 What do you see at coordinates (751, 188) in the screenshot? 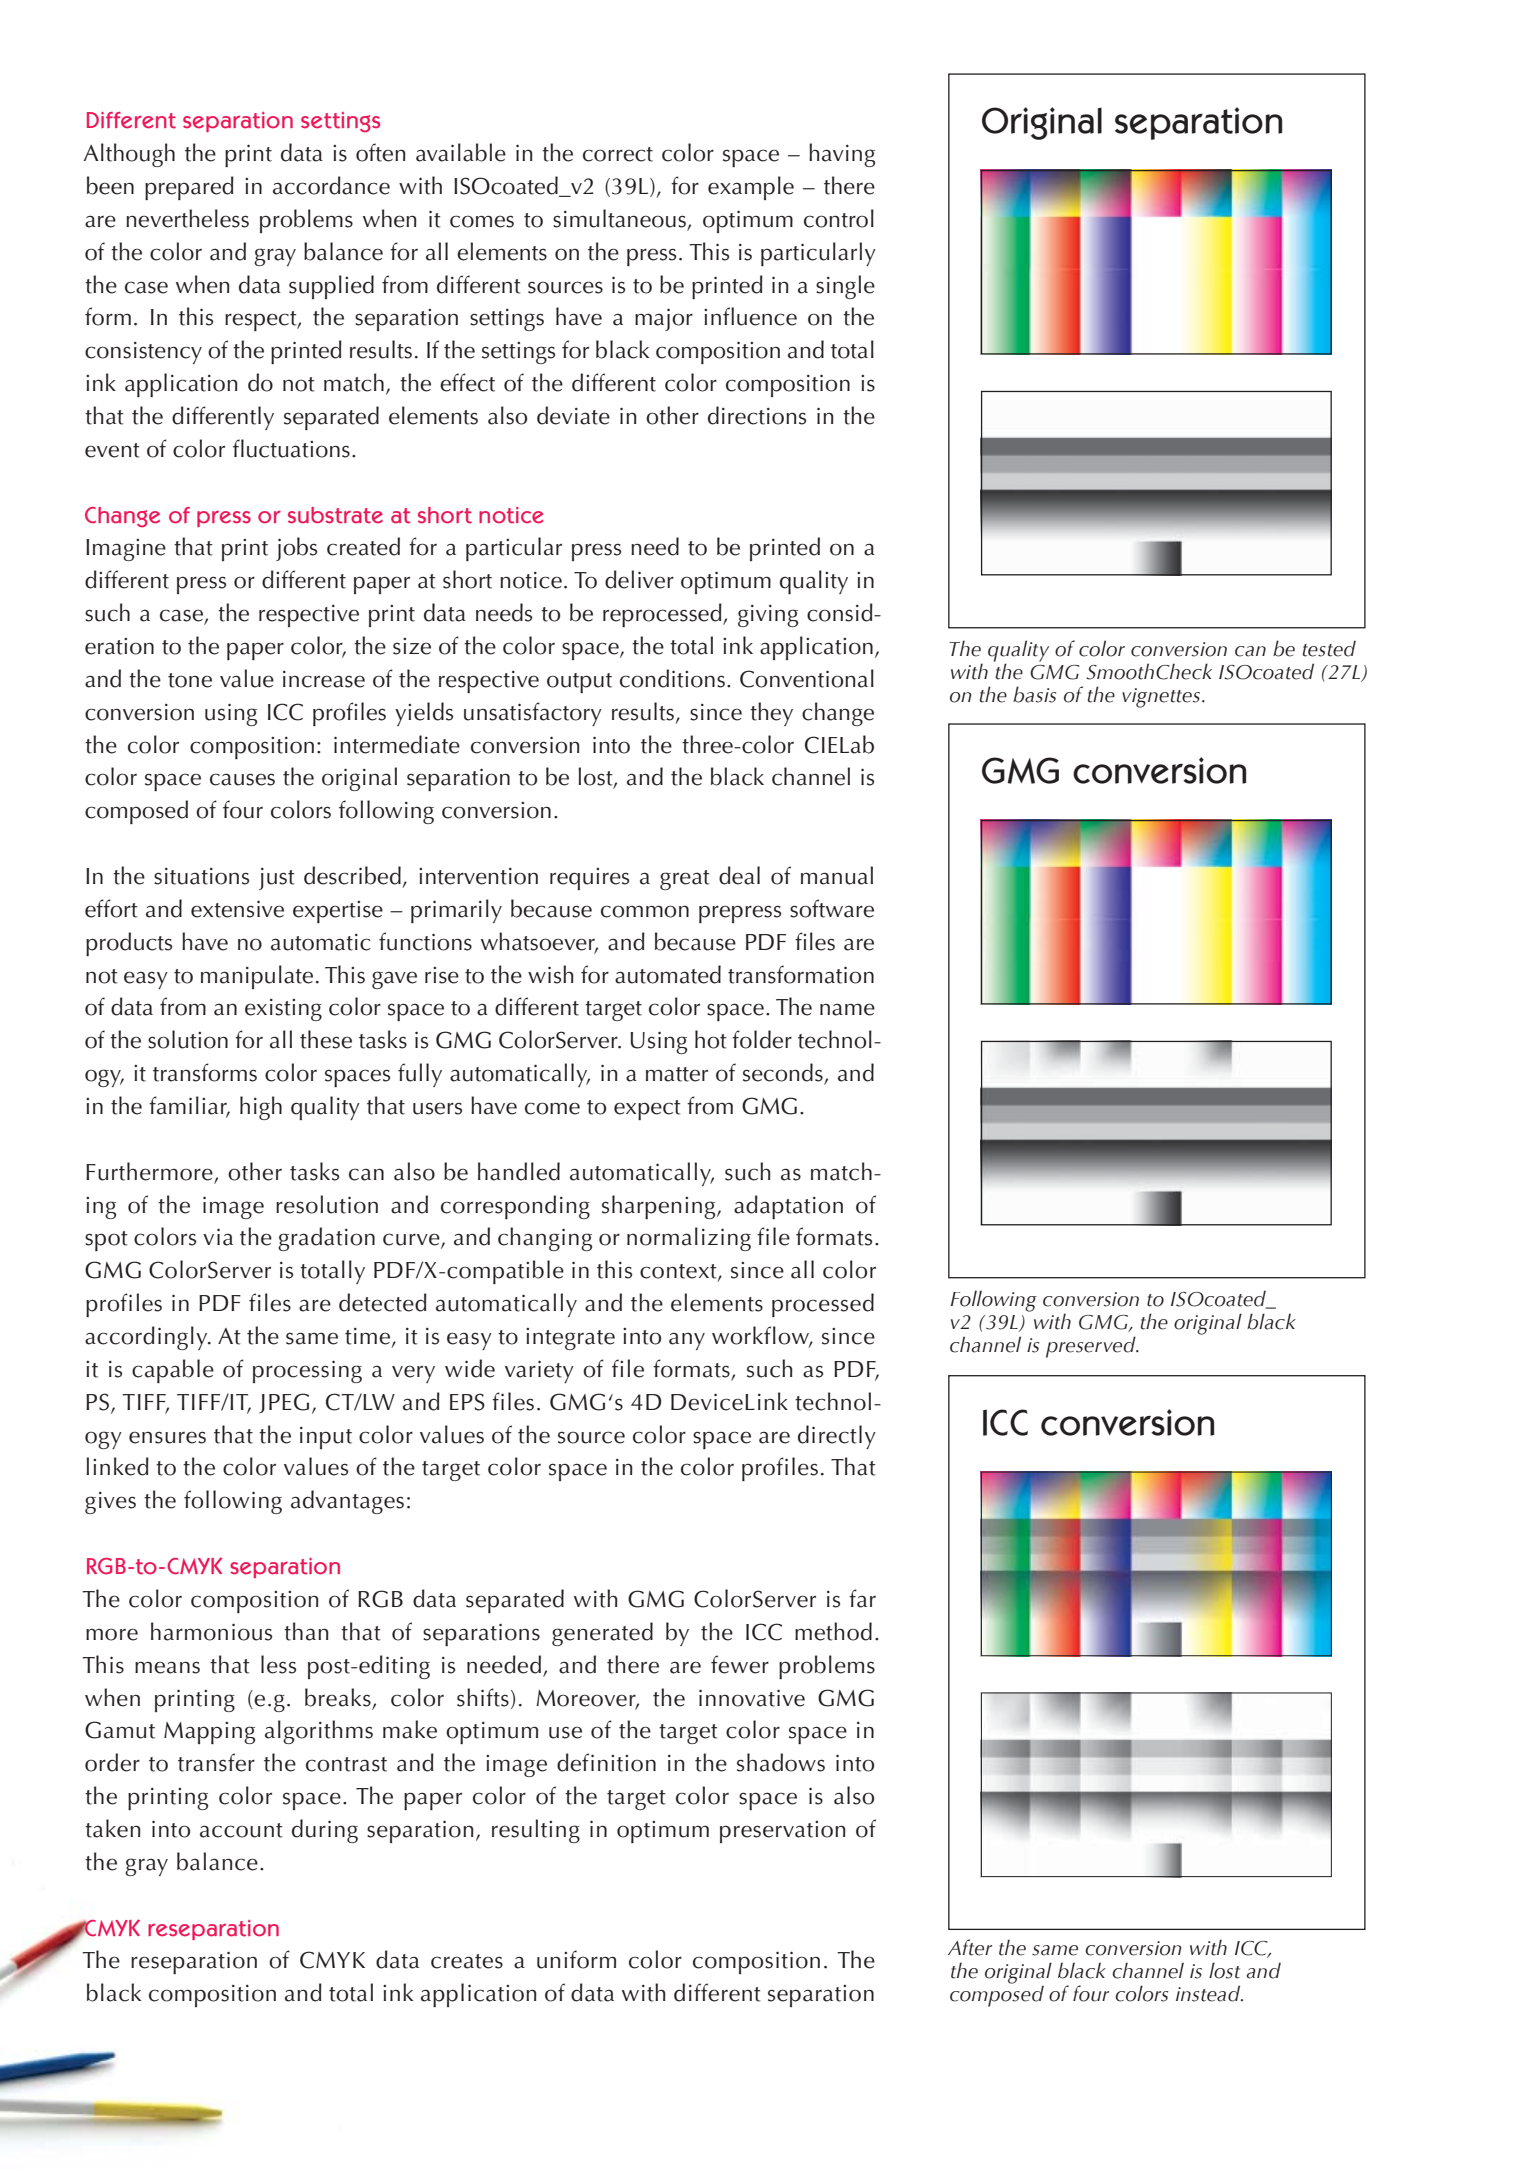
I see `example` at bounding box center [751, 188].
